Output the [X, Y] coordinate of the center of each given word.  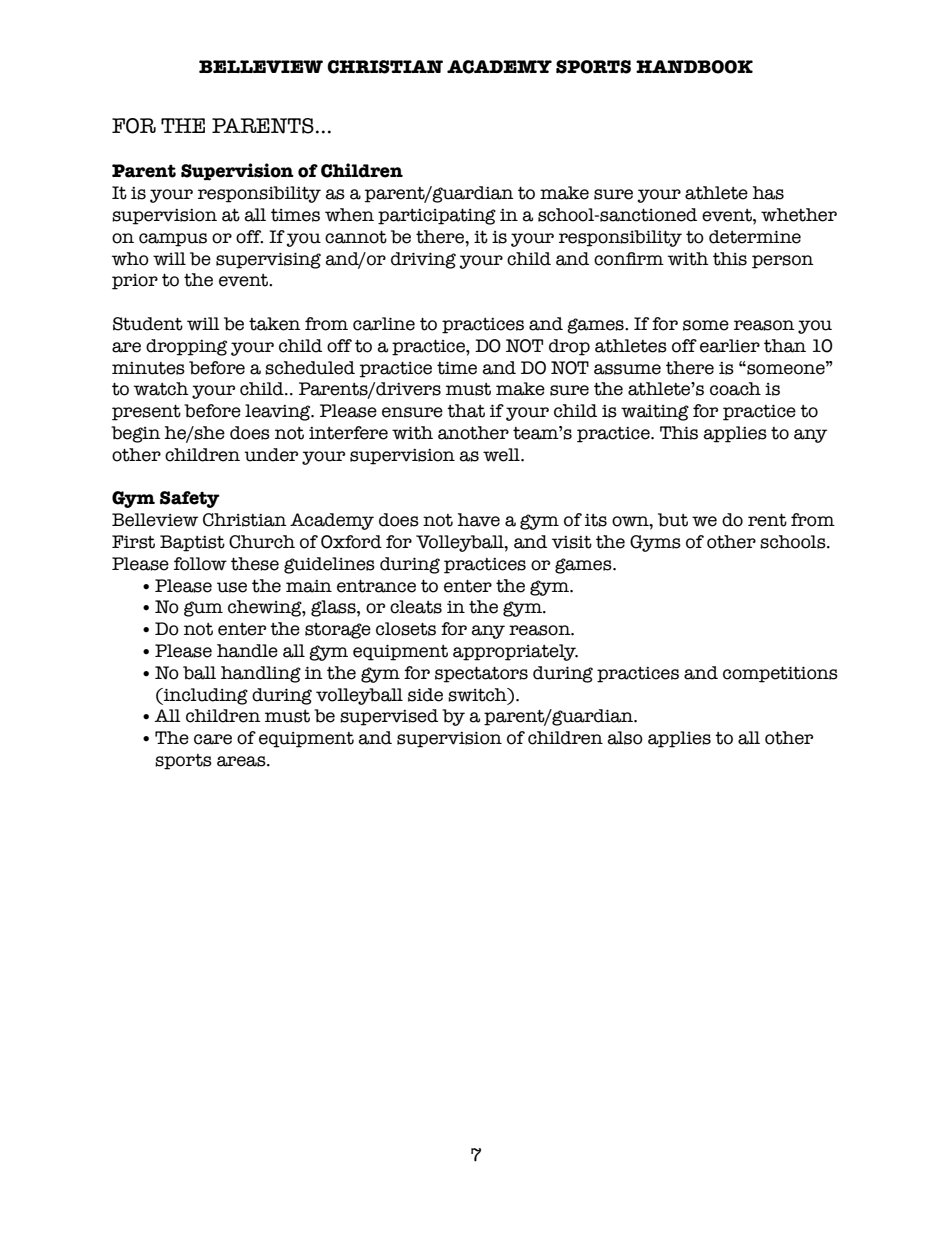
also [625, 738]
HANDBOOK [694, 67]
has [768, 193]
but [673, 520]
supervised [389, 717]
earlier [730, 346]
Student [148, 324]
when [349, 215]
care [213, 739]
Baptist [192, 543]
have [479, 520]
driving [423, 260]
